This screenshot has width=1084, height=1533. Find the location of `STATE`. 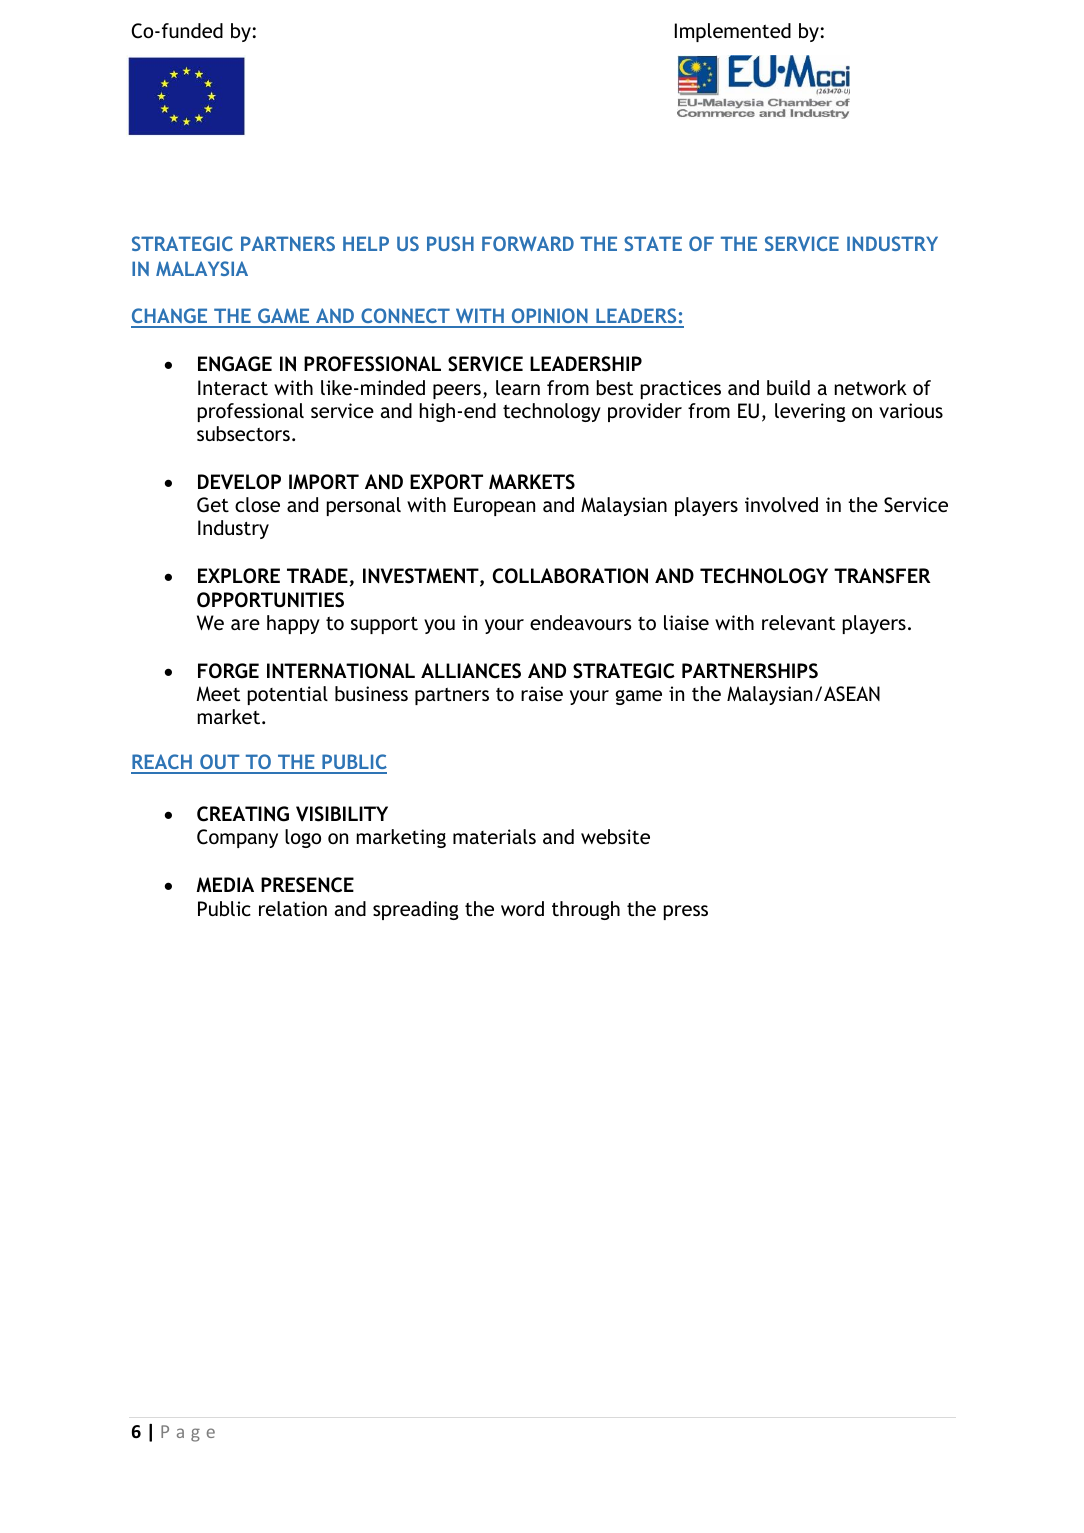

STATE is located at coordinates (653, 243).
